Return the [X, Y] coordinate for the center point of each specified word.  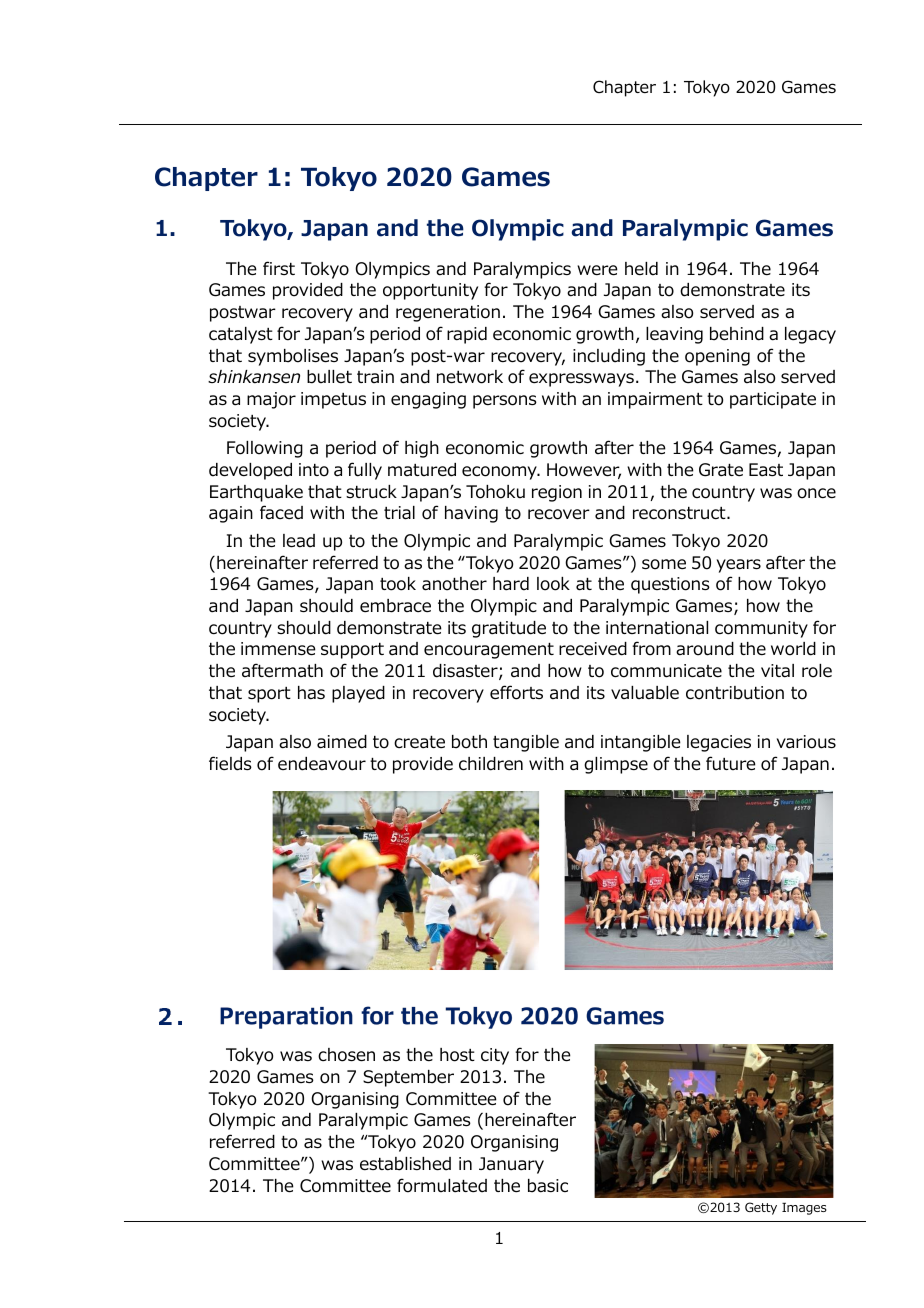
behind [737, 334]
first [279, 268]
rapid [467, 335]
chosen [346, 1055]
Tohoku [495, 492]
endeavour [322, 764]
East [766, 470]
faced [281, 512]
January [511, 1165]
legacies [719, 743]
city [495, 1056]
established [405, 1164]
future [731, 763]
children [491, 764]
